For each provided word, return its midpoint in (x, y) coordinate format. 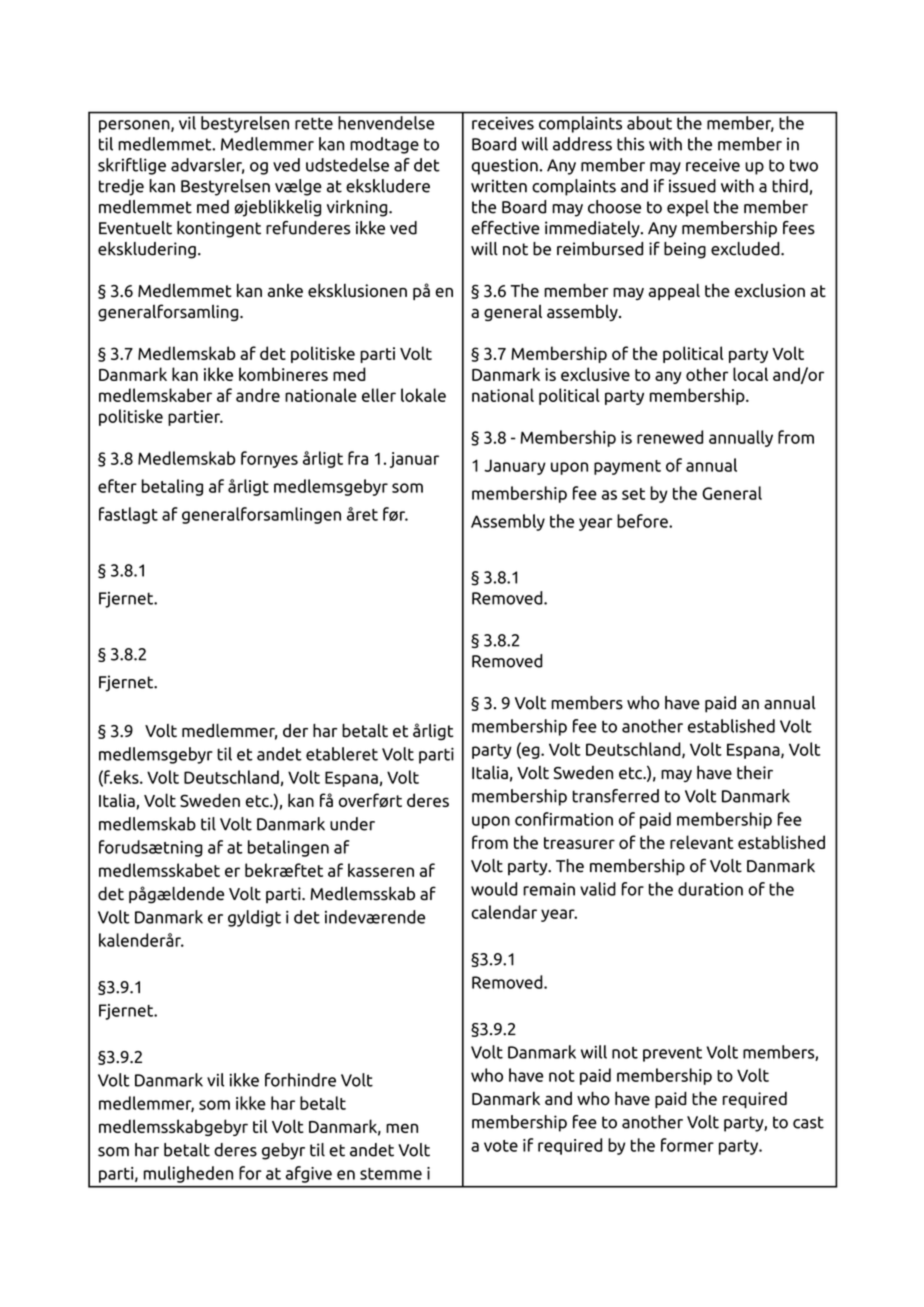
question (505, 166)
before (643, 521)
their (755, 772)
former (687, 1145)
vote (501, 1146)
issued (692, 186)
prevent (672, 1054)
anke (285, 290)
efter (117, 486)
